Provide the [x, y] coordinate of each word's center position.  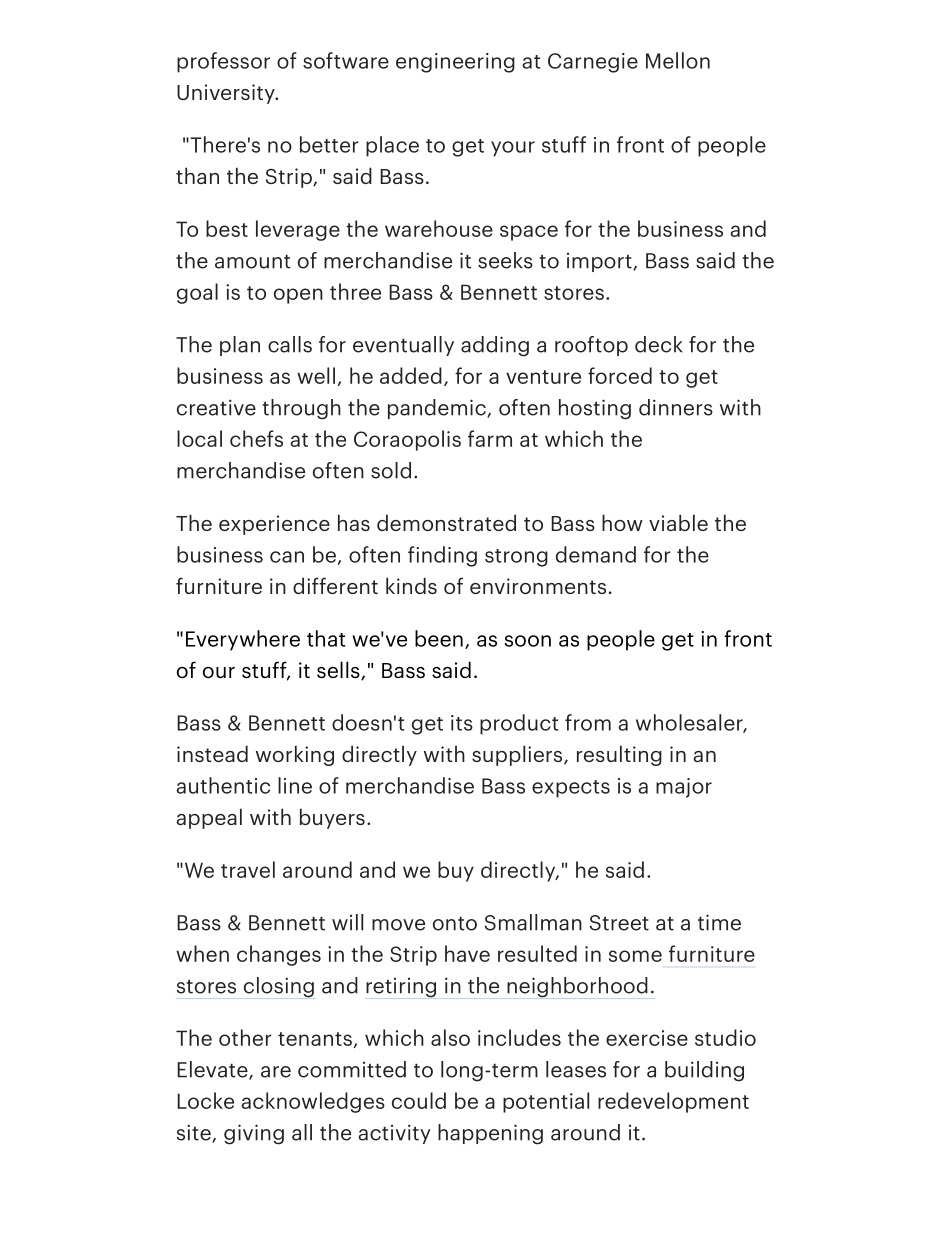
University [227, 94]
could [419, 1100]
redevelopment [673, 1102]
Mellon [678, 60]
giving [254, 1134]
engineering [455, 63]
